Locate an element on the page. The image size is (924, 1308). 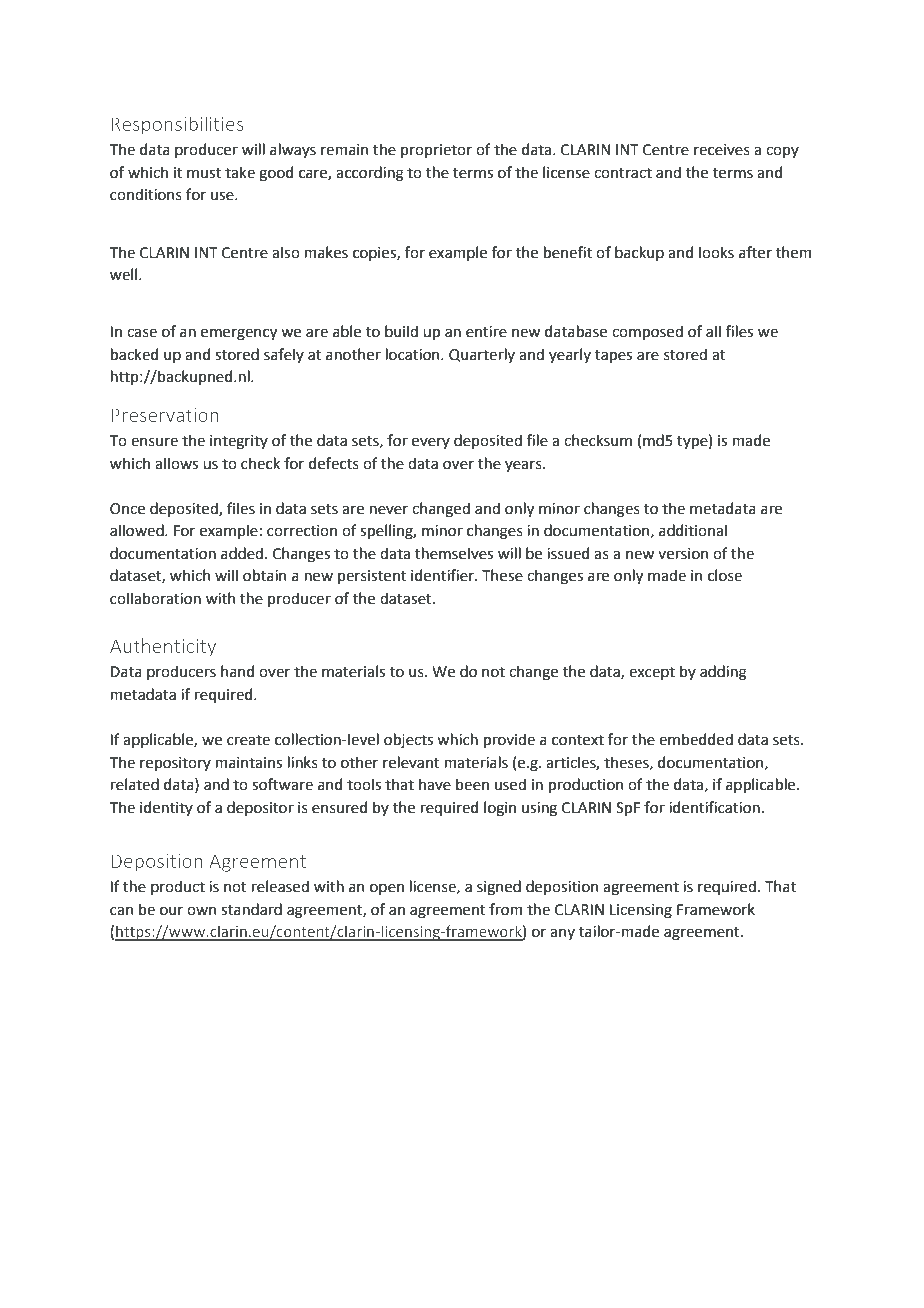
objects is located at coordinates (408, 740).
